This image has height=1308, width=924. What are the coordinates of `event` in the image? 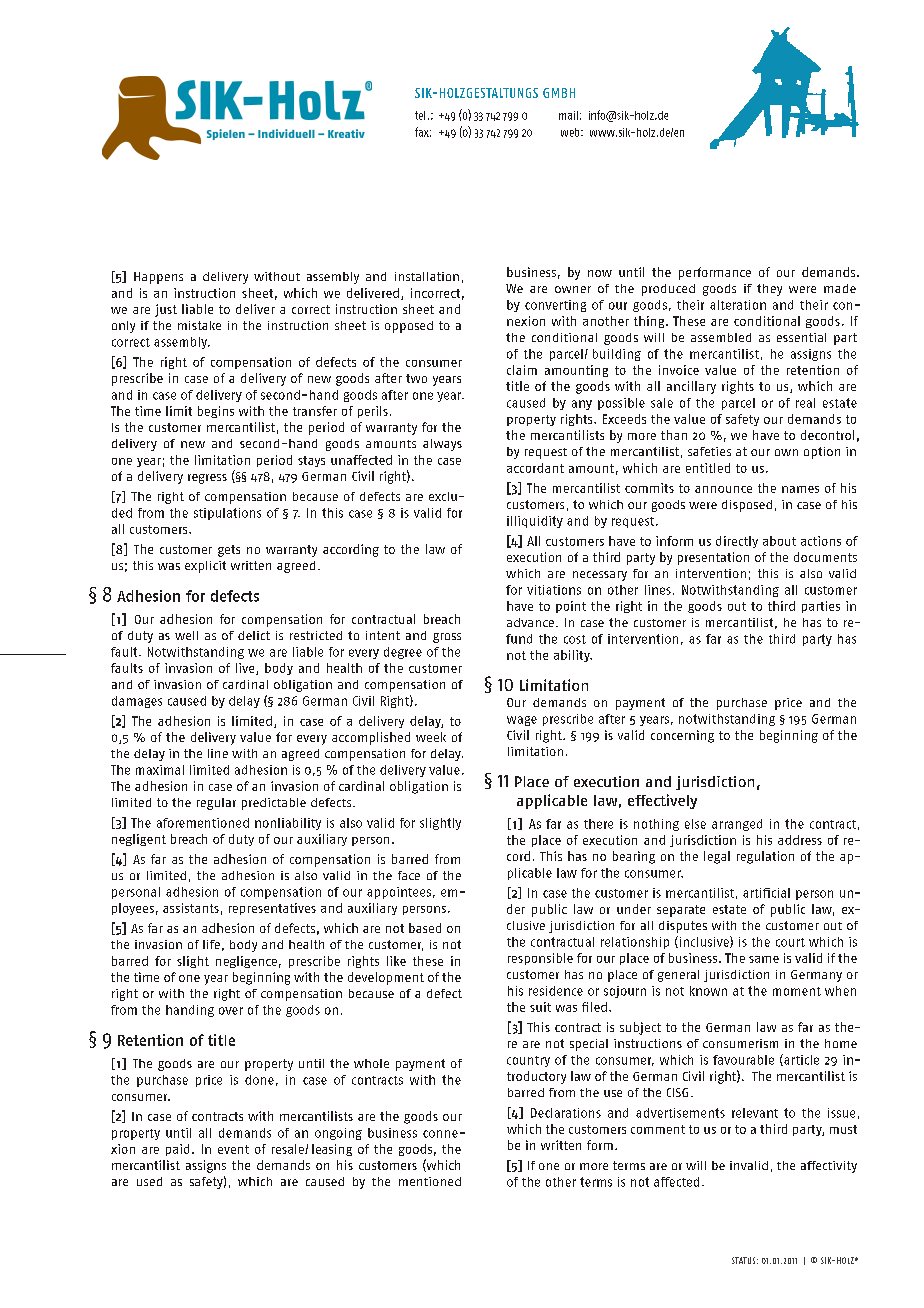 It's located at (233, 1149).
